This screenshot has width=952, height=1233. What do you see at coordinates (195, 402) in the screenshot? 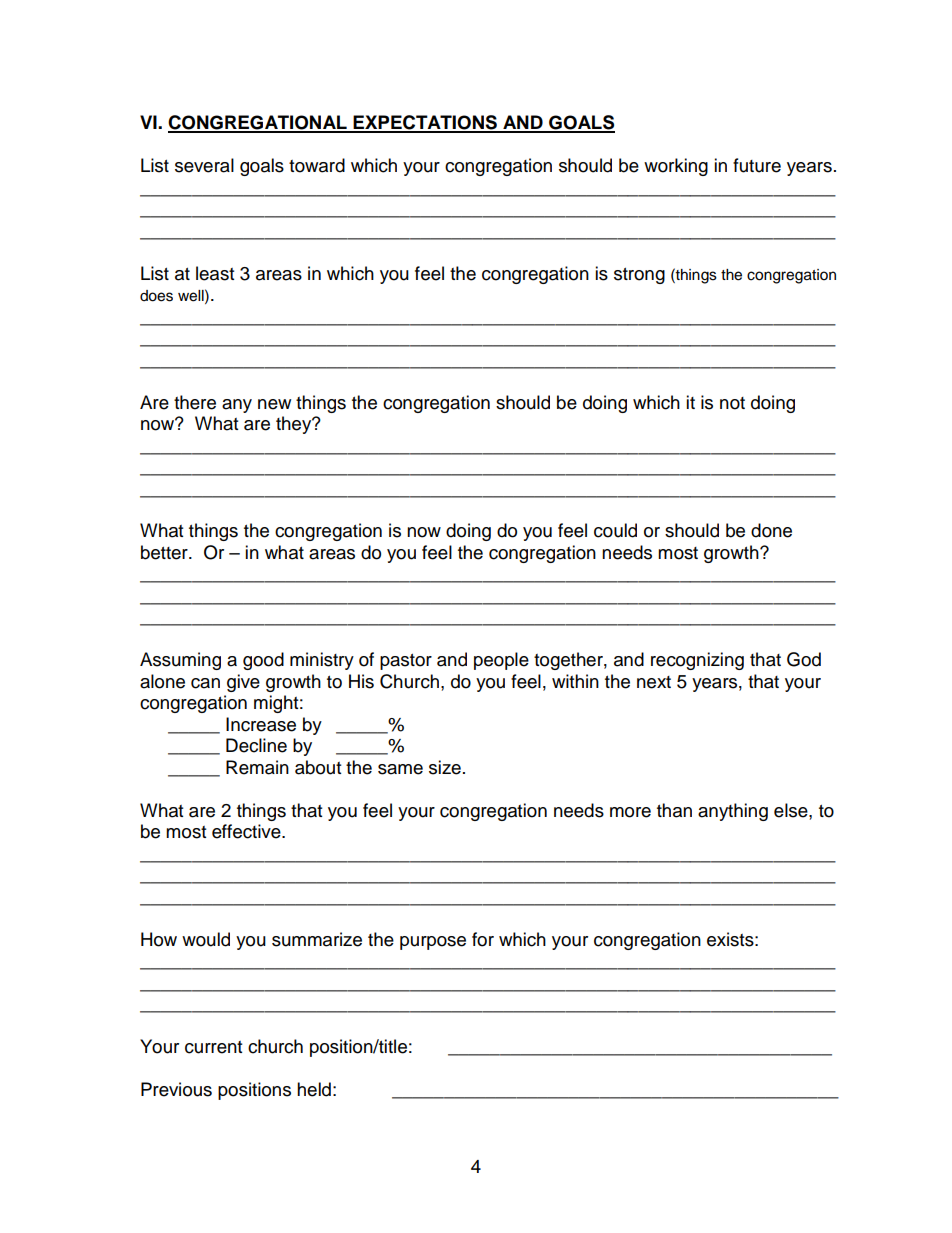
I see `there` at bounding box center [195, 402].
